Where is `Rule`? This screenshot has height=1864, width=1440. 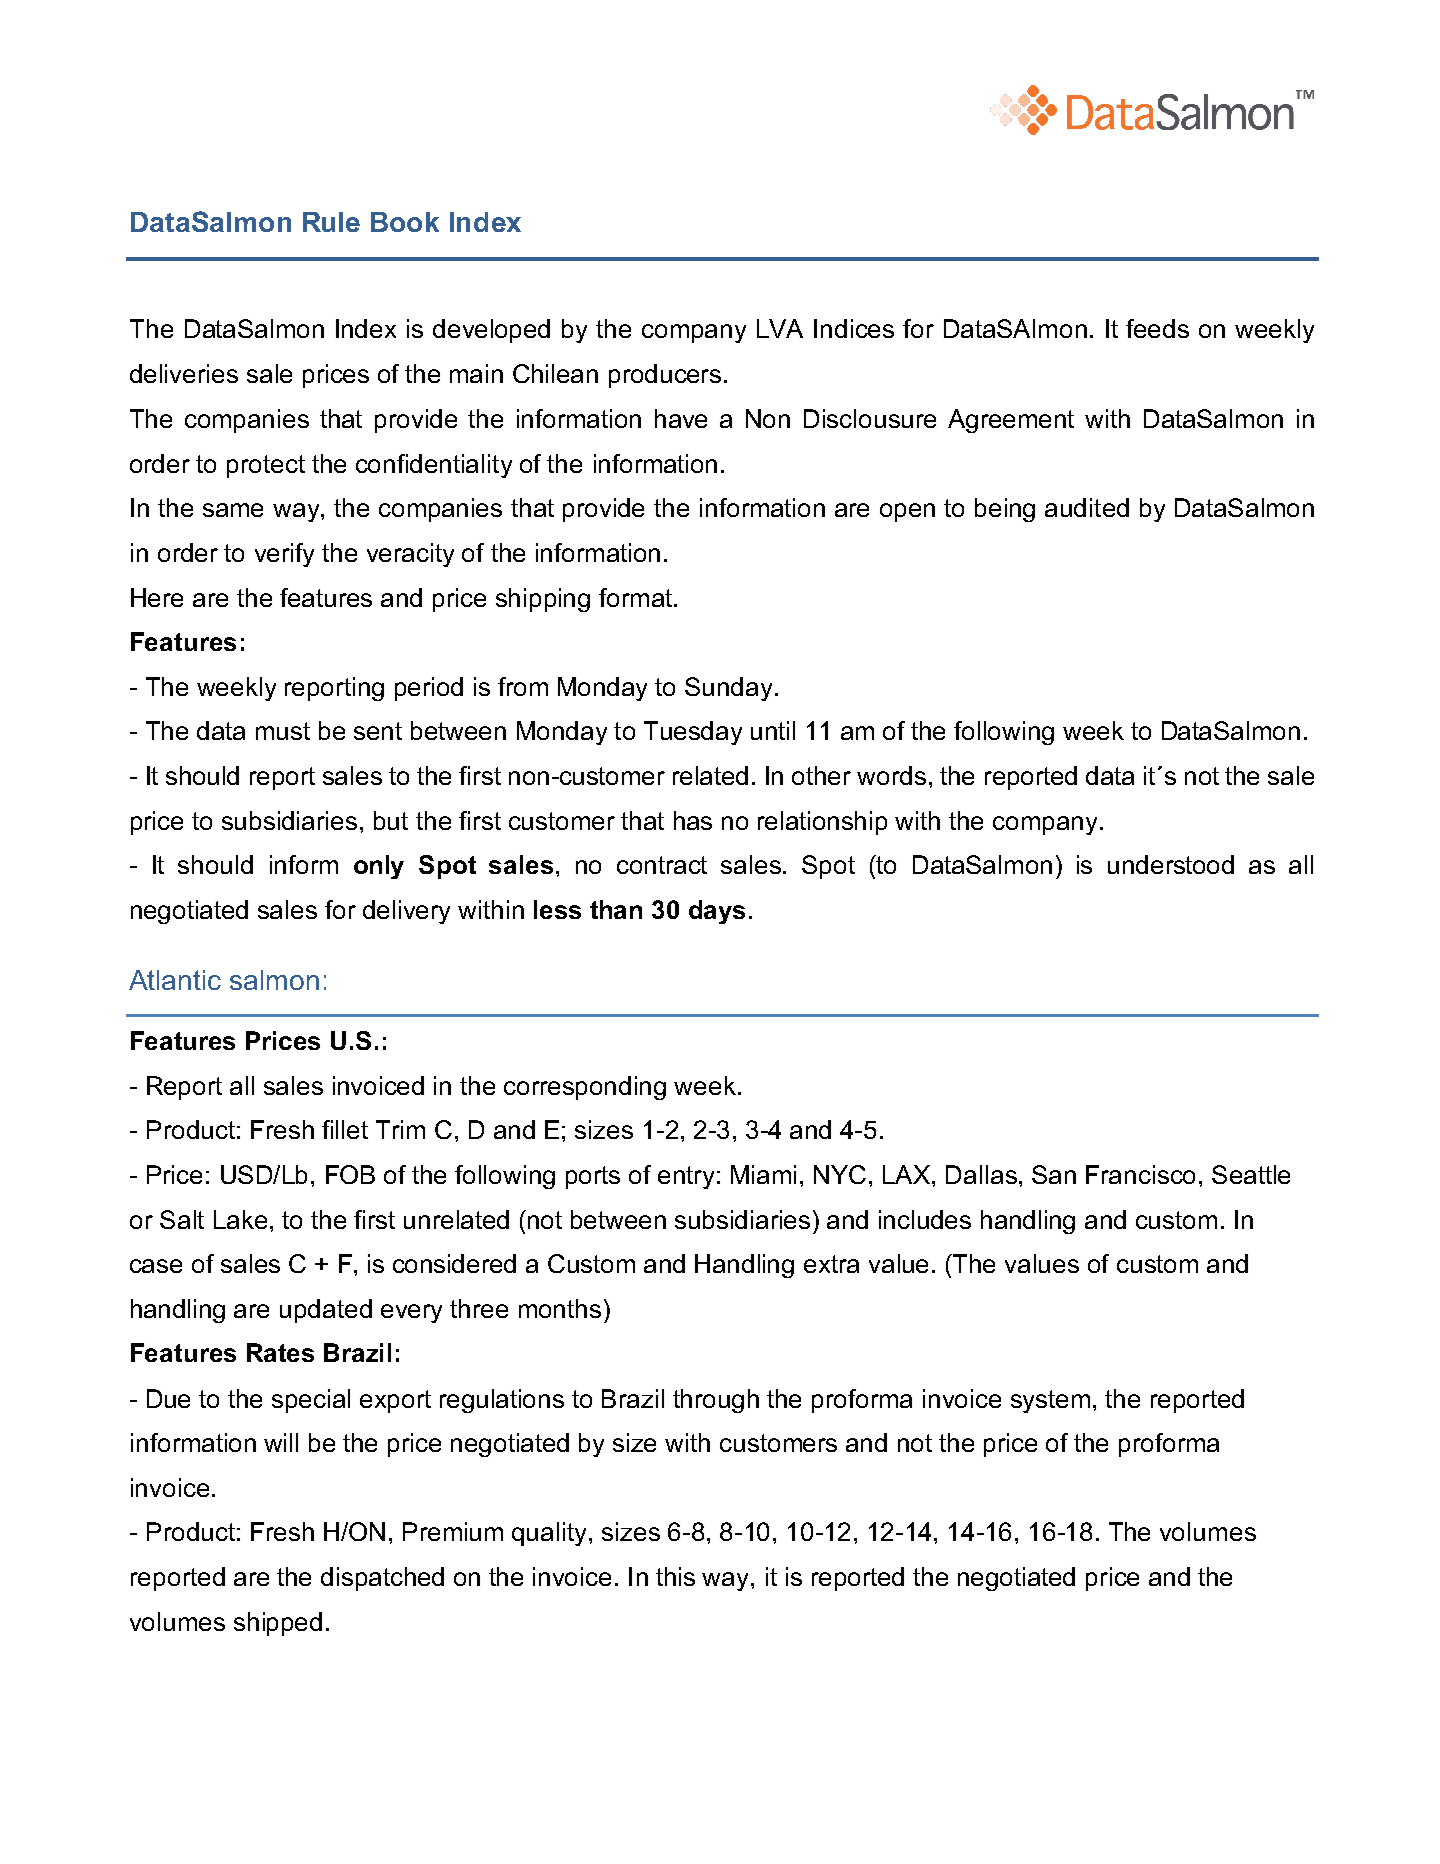
Rule is located at coordinates (331, 222).
